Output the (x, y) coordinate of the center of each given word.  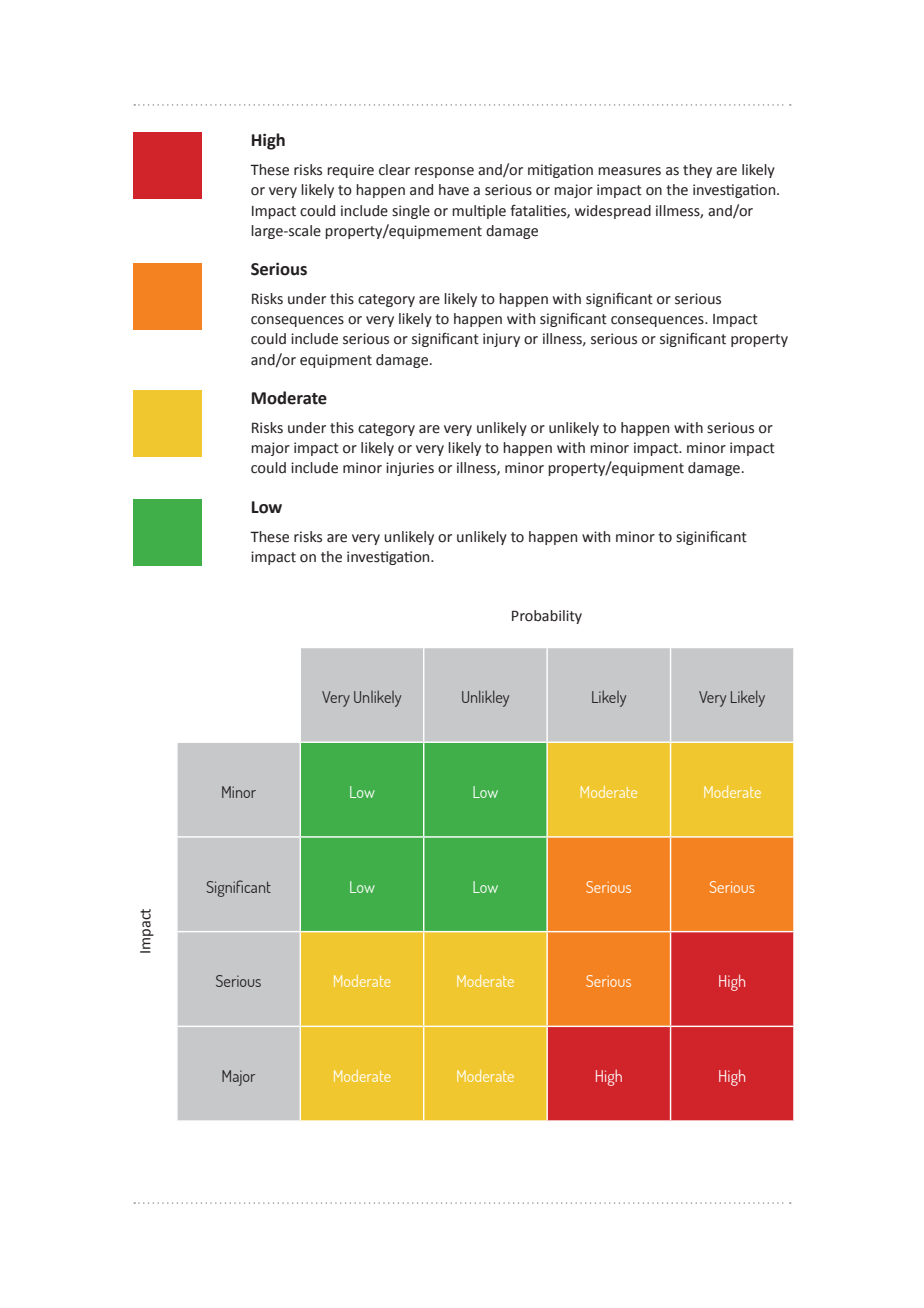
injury (501, 340)
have (454, 190)
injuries (410, 469)
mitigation (560, 171)
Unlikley (485, 698)
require (350, 171)
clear (394, 170)
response (444, 172)
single (411, 212)
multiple (479, 212)
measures (629, 171)
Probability (547, 617)
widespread (613, 212)
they (697, 171)
